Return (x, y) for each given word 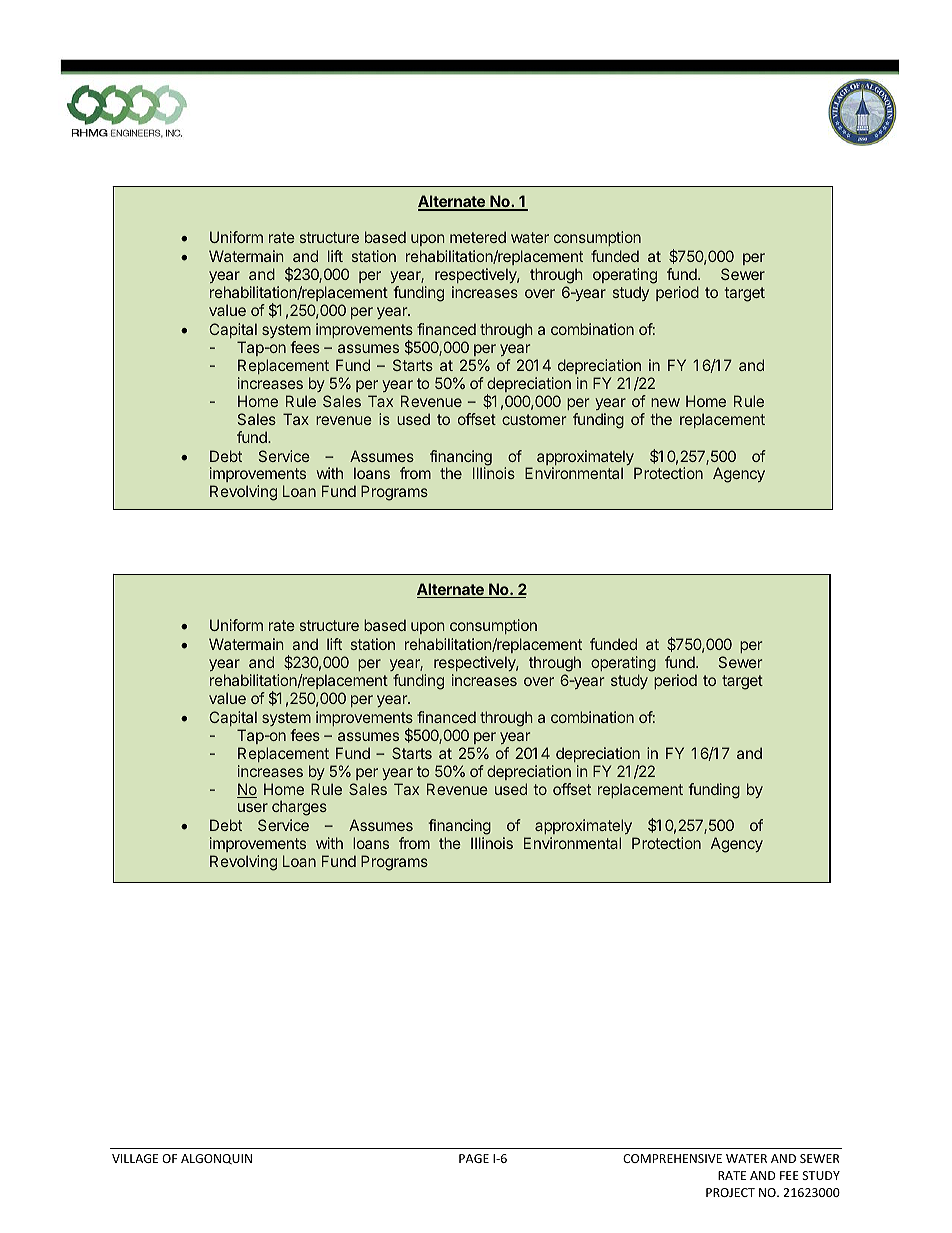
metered (478, 237)
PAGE (474, 1158)
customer (534, 419)
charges (299, 808)
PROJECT (730, 1192)
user (253, 807)
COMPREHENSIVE (672, 1158)
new (665, 402)
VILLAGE (135, 1158)
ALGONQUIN (216, 1159)
